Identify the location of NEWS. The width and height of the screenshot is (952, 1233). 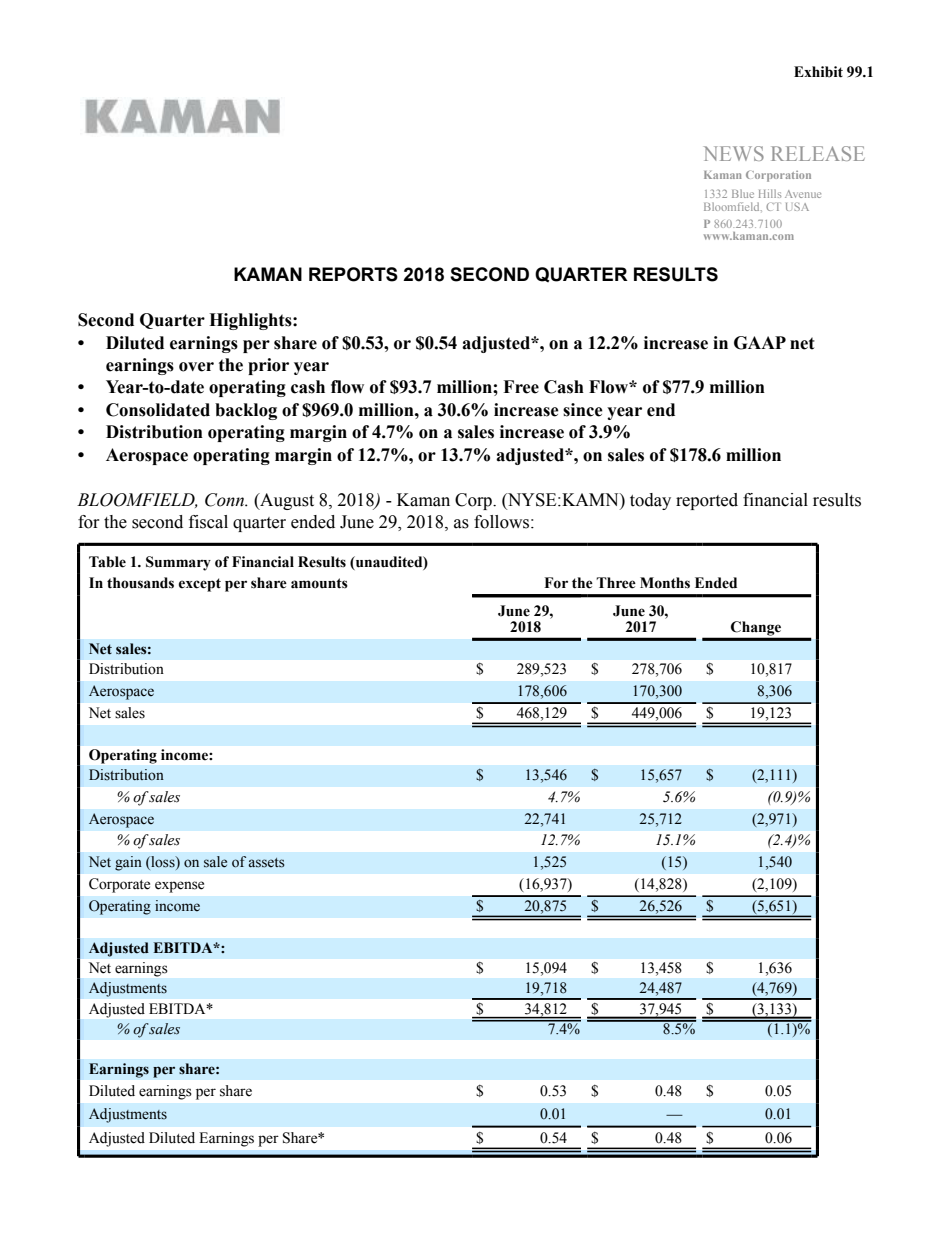
(734, 153).
